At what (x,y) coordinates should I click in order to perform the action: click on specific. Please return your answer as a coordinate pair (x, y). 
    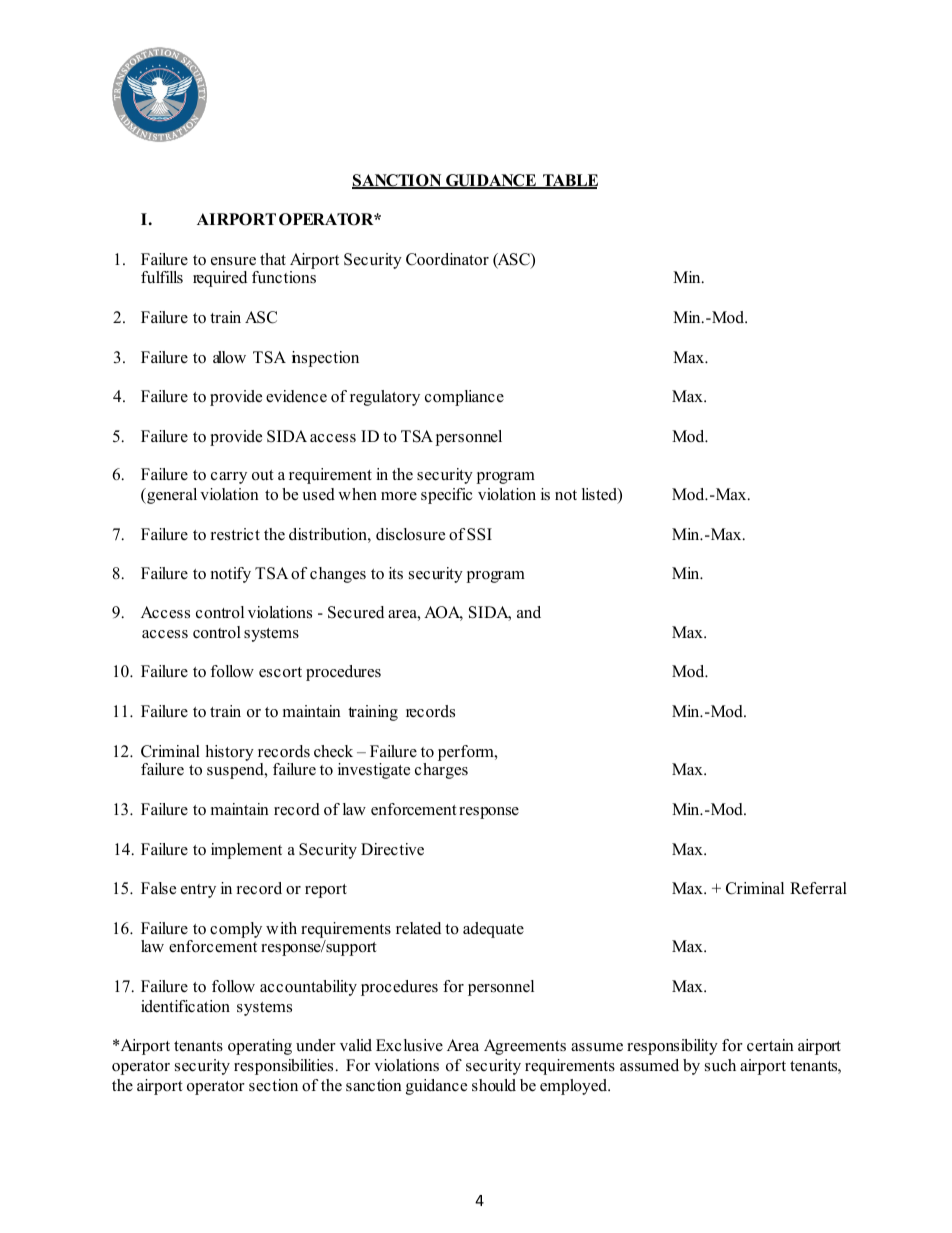
    Looking at the image, I should click on (447, 496).
